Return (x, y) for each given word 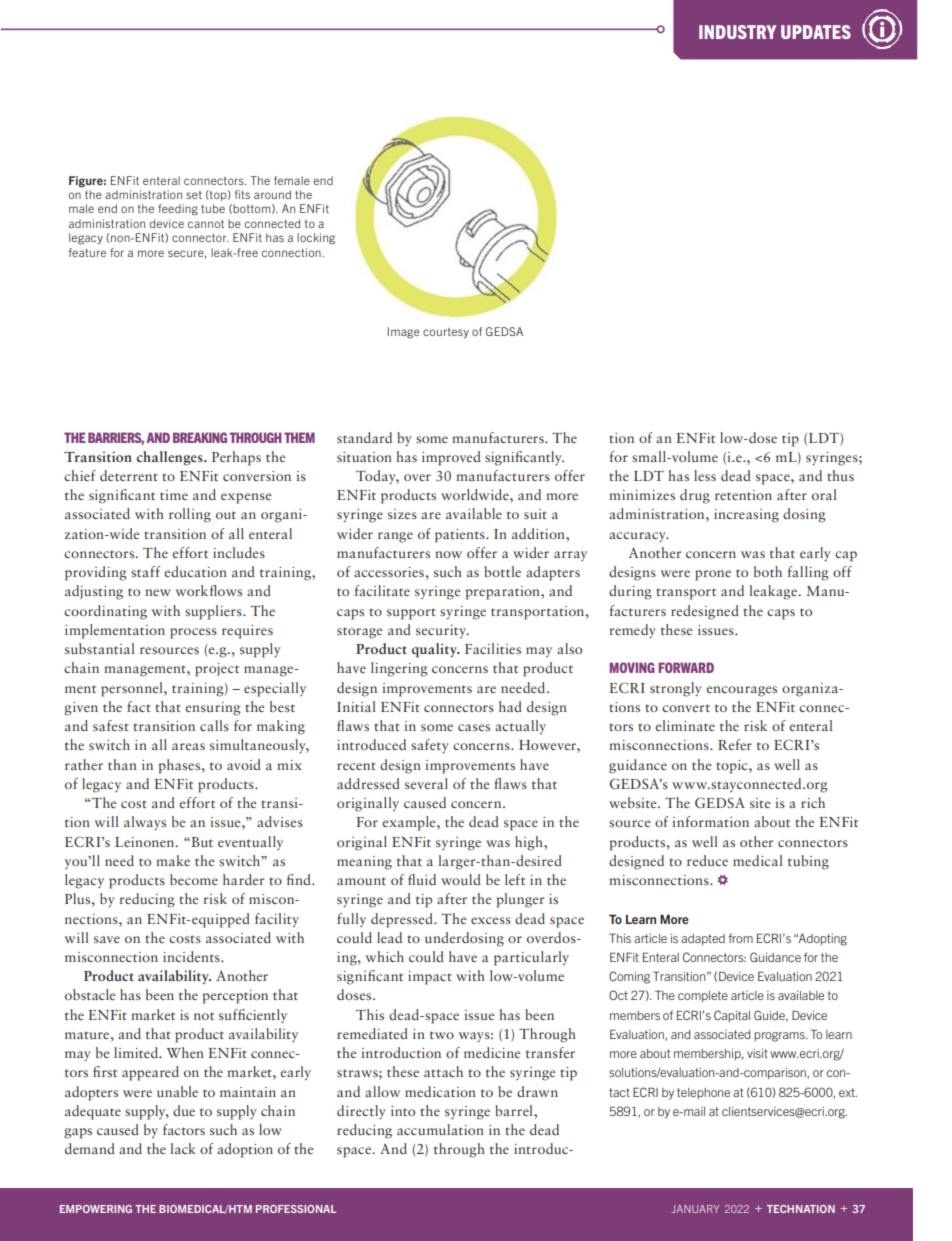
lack (183, 1148)
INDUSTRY (737, 32)
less (705, 475)
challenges (171, 458)
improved (451, 458)
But (201, 842)
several (426, 783)
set (194, 195)
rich (813, 802)
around (272, 194)
